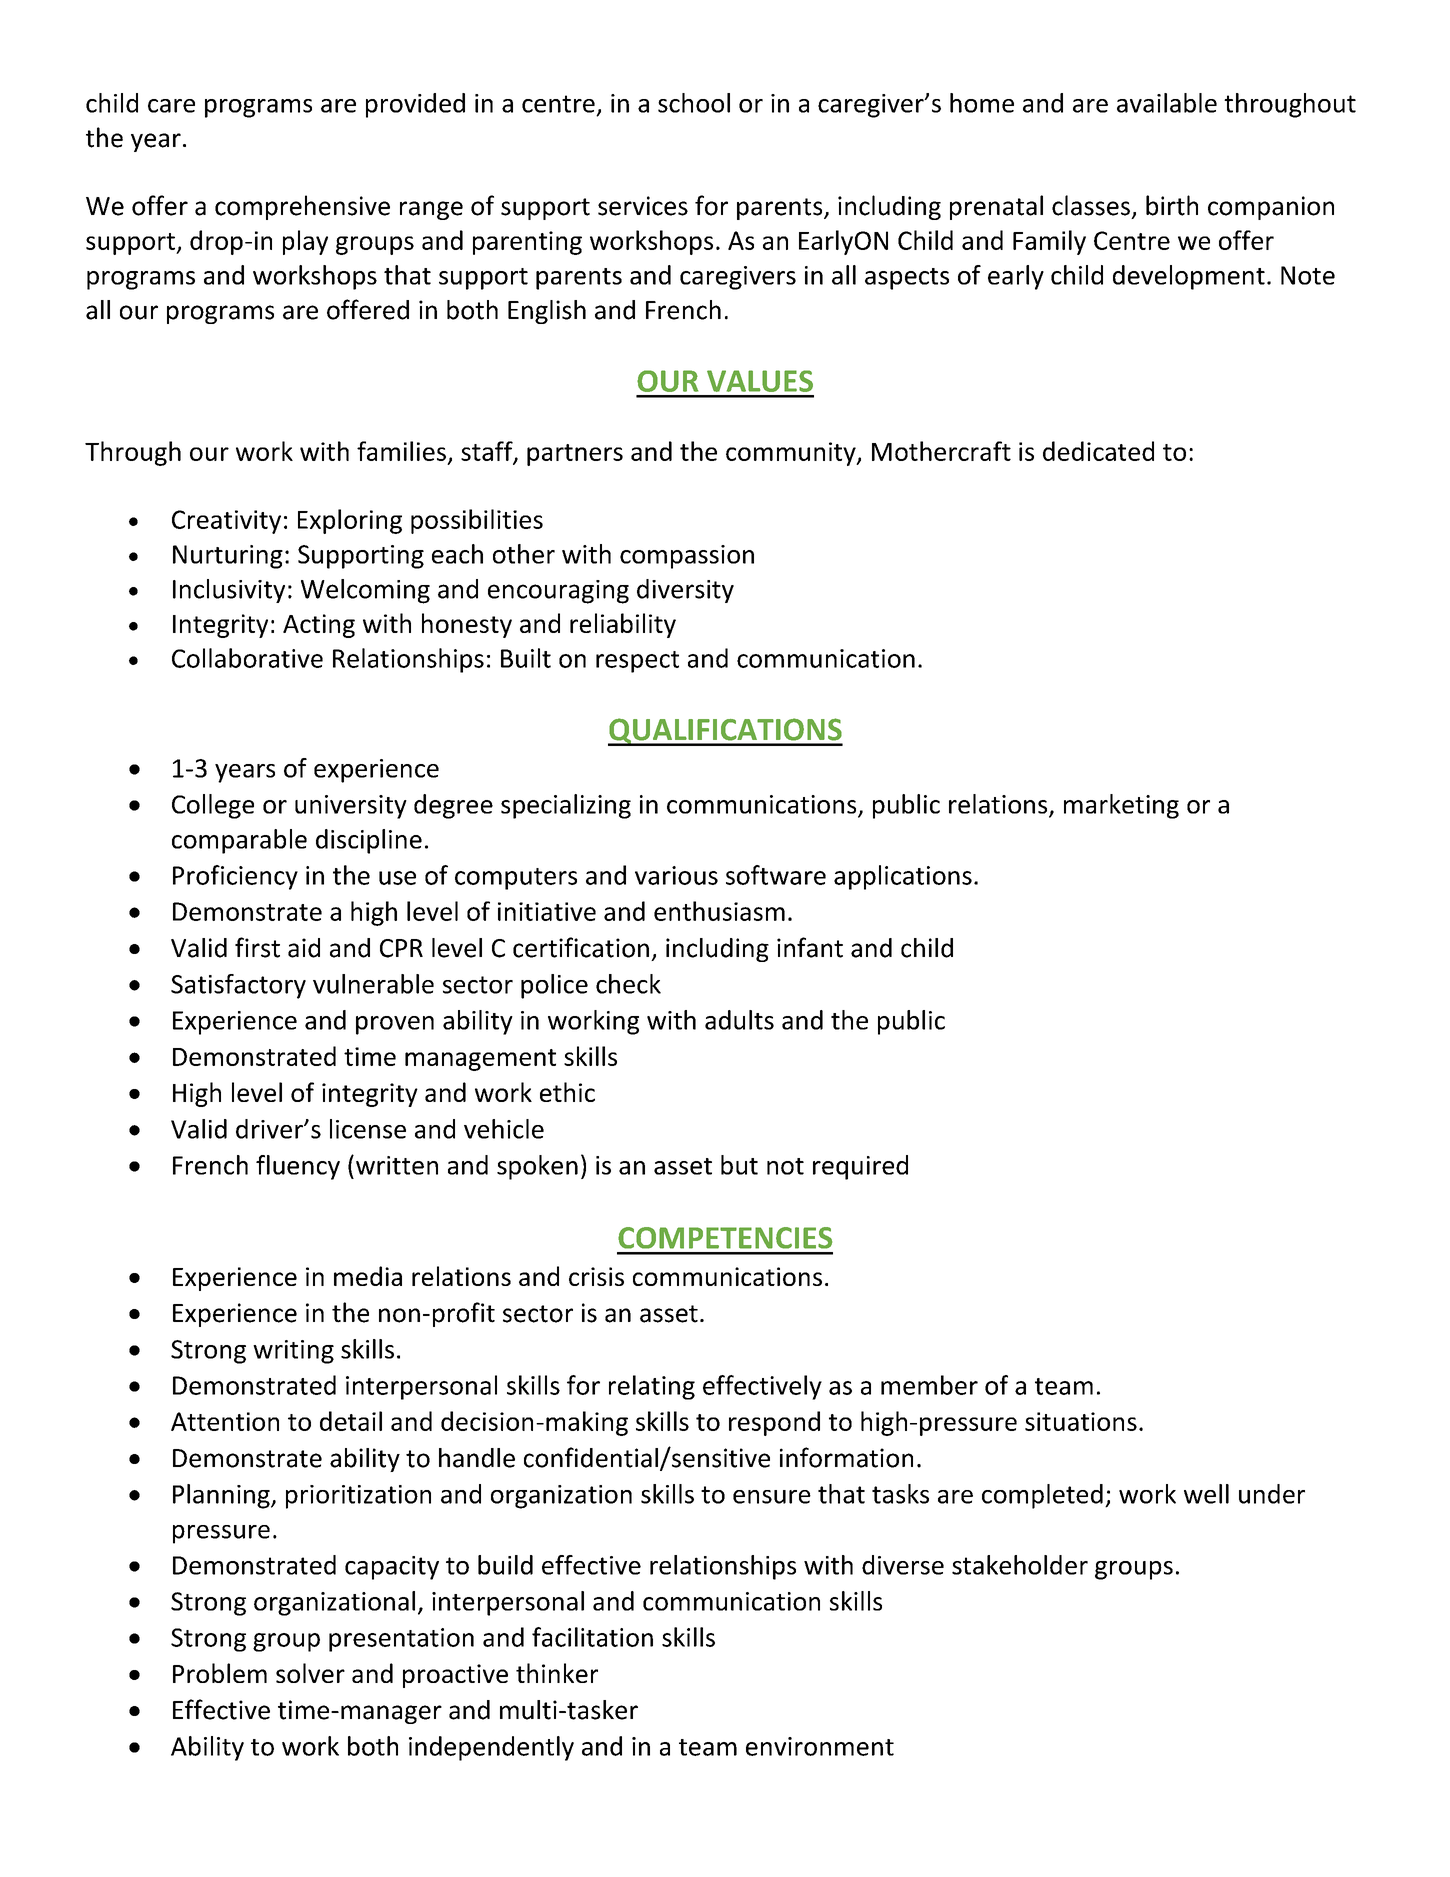  Describe the element at coordinates (774, 1423) in the document. I see `respond` at that location.
